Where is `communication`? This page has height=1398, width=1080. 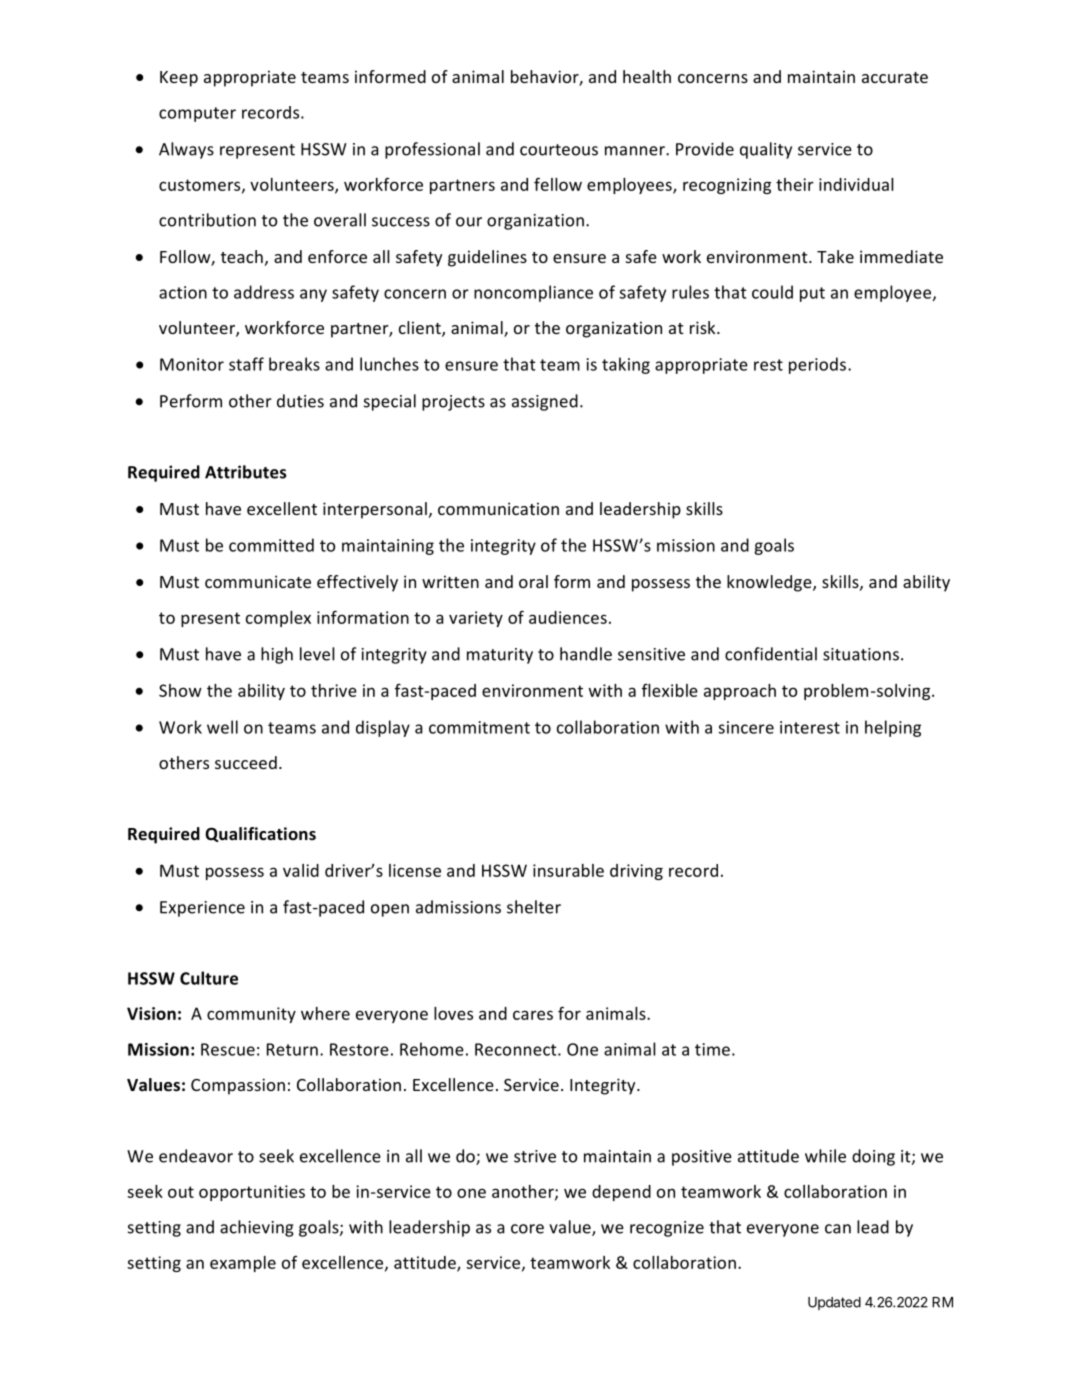
communication is located at coordinates (498, 508).
